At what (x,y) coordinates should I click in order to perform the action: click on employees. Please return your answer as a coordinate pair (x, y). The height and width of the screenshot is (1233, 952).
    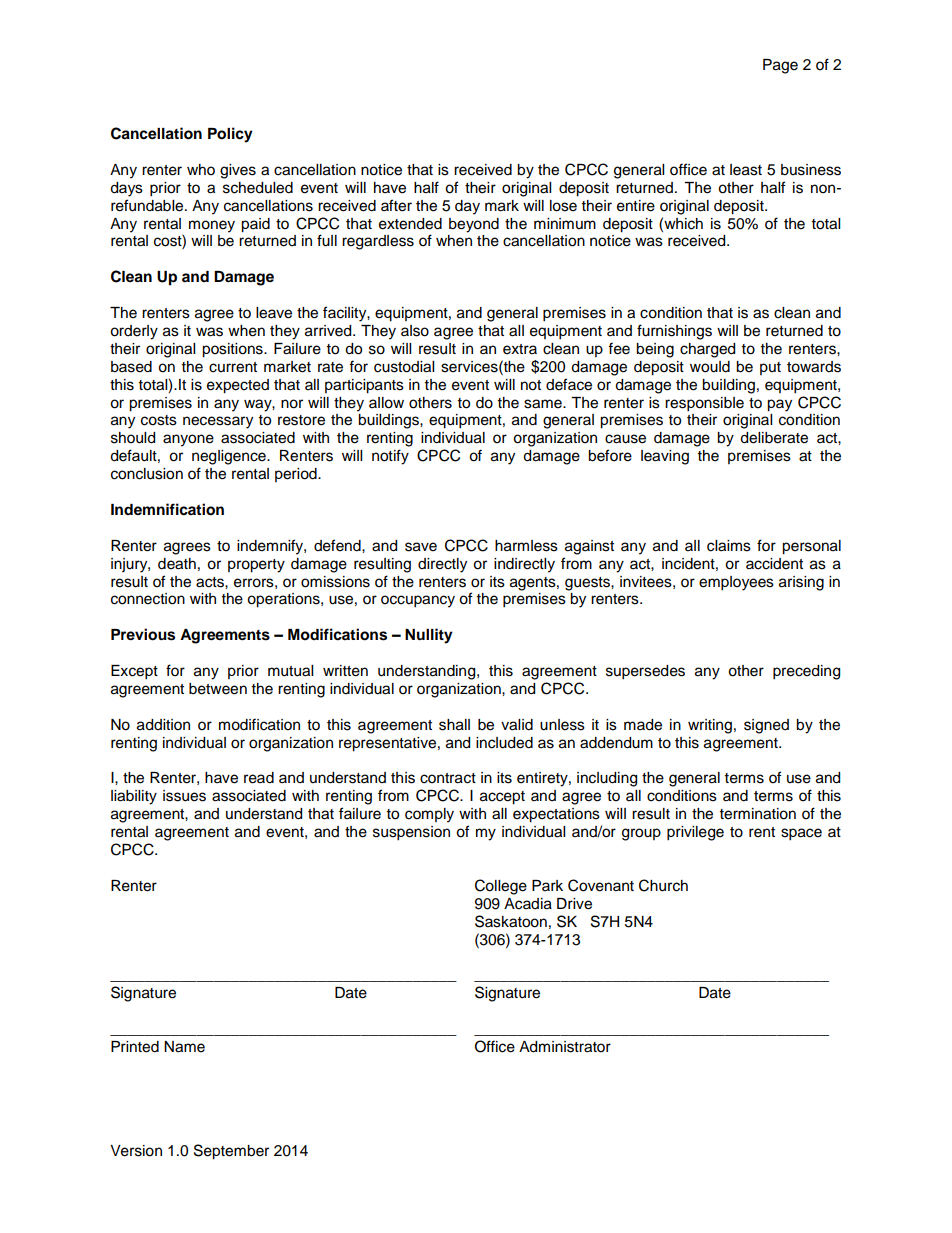
    Looking at the image, I should click on (736, 583).
